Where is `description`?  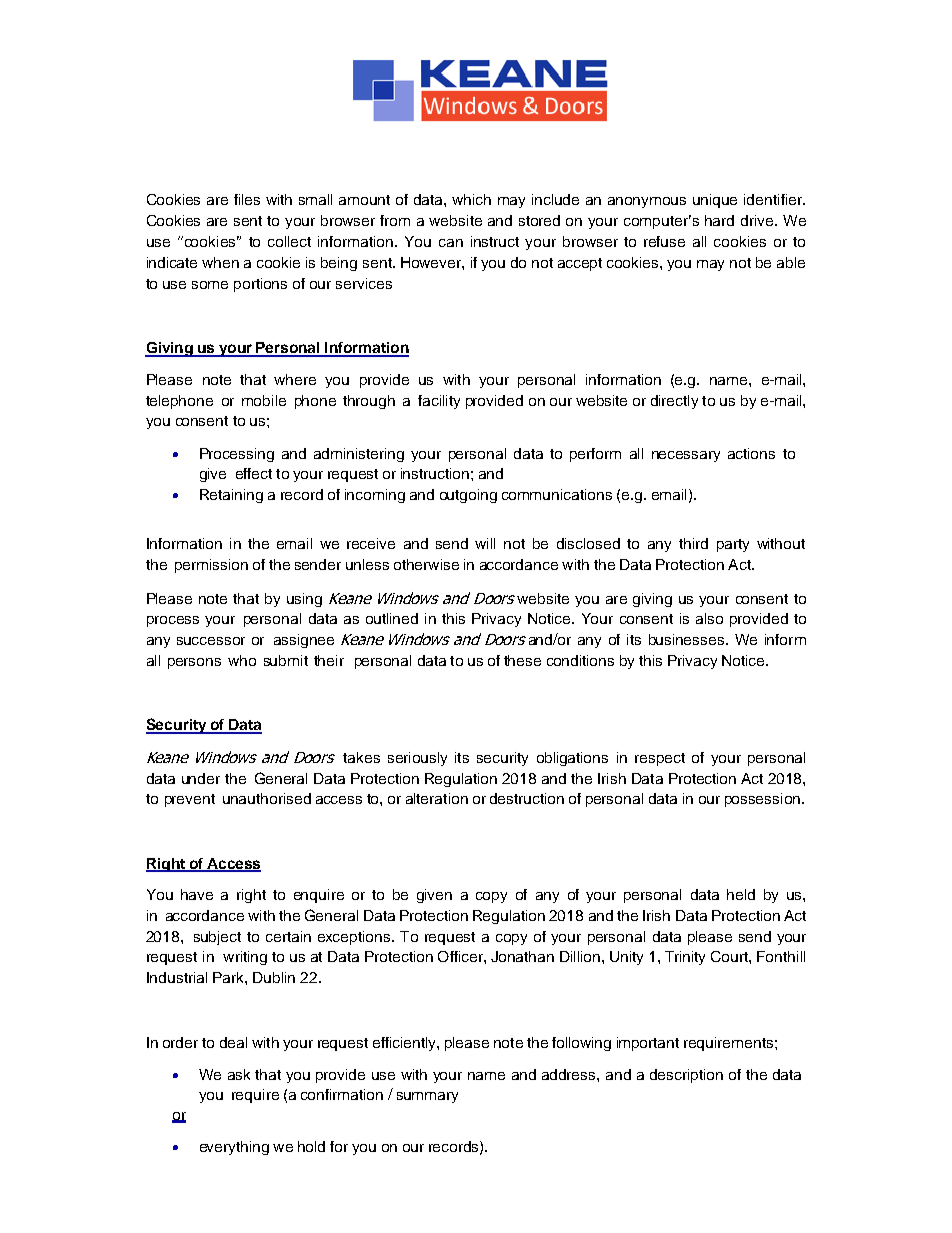
description is located at coordinates (686, 1076).
